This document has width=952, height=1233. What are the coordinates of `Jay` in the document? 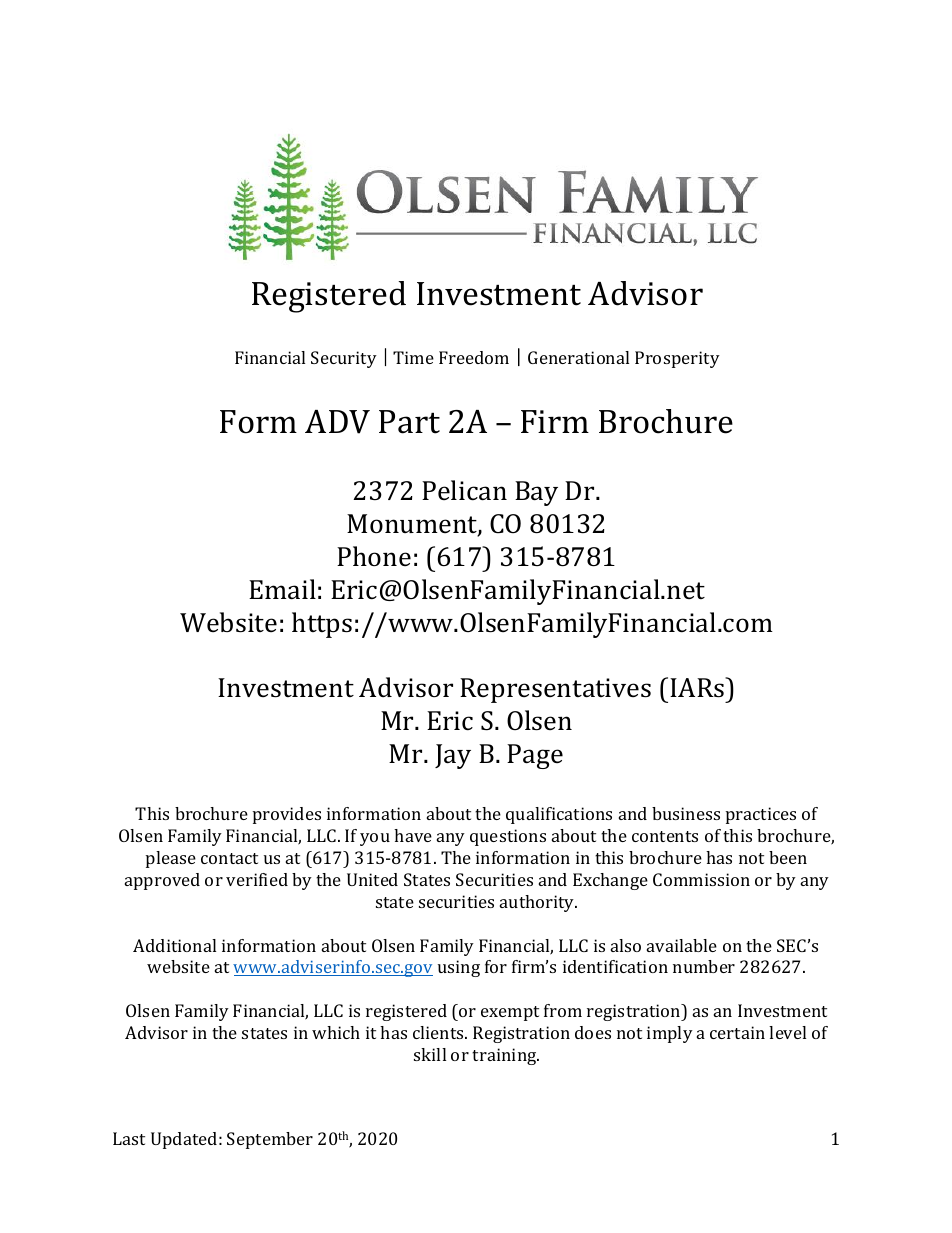 It's located at (453, 756).
